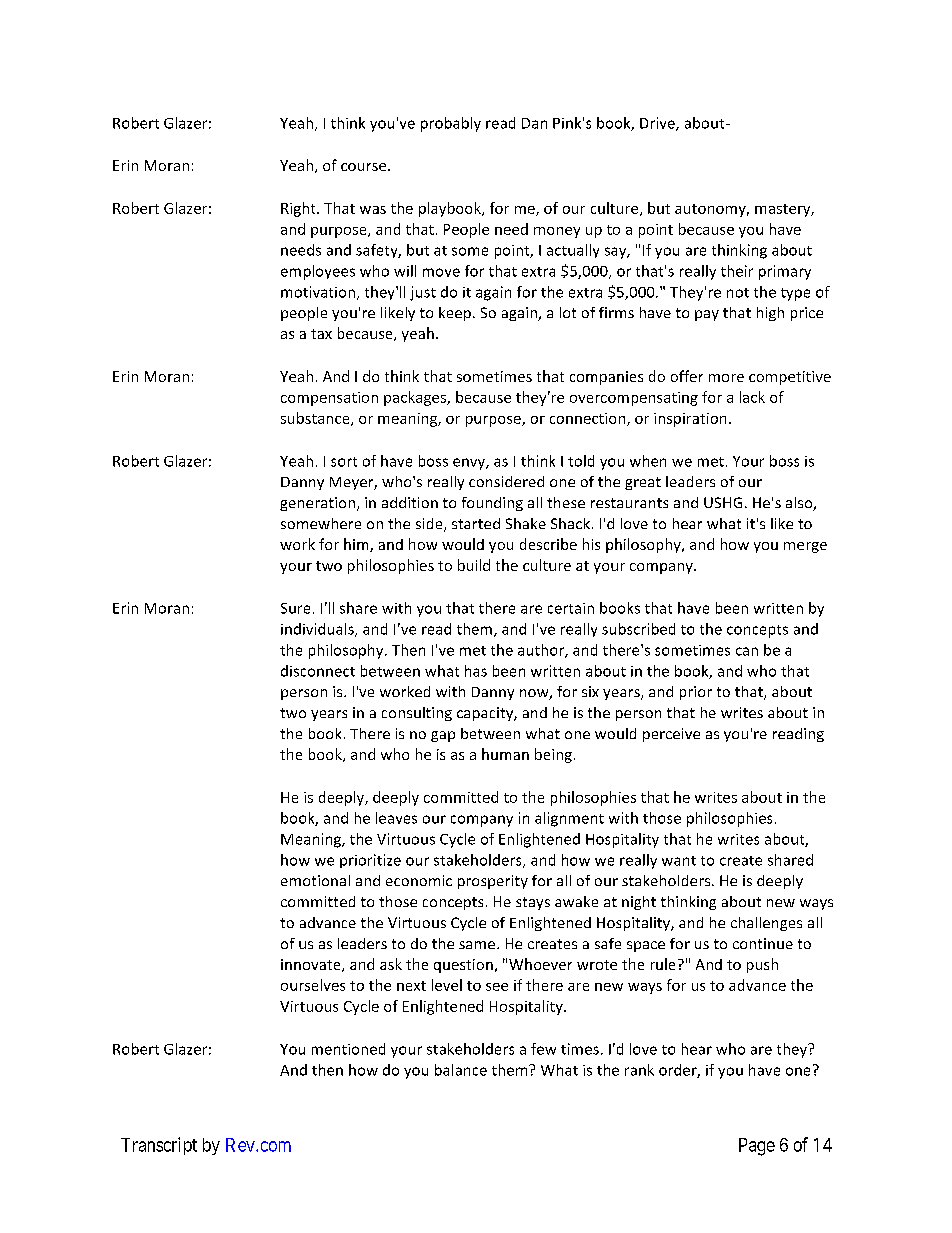  What do you see at coordinates (299, 209) in the page?
I see `Right` at bounding box center [299, 209].
